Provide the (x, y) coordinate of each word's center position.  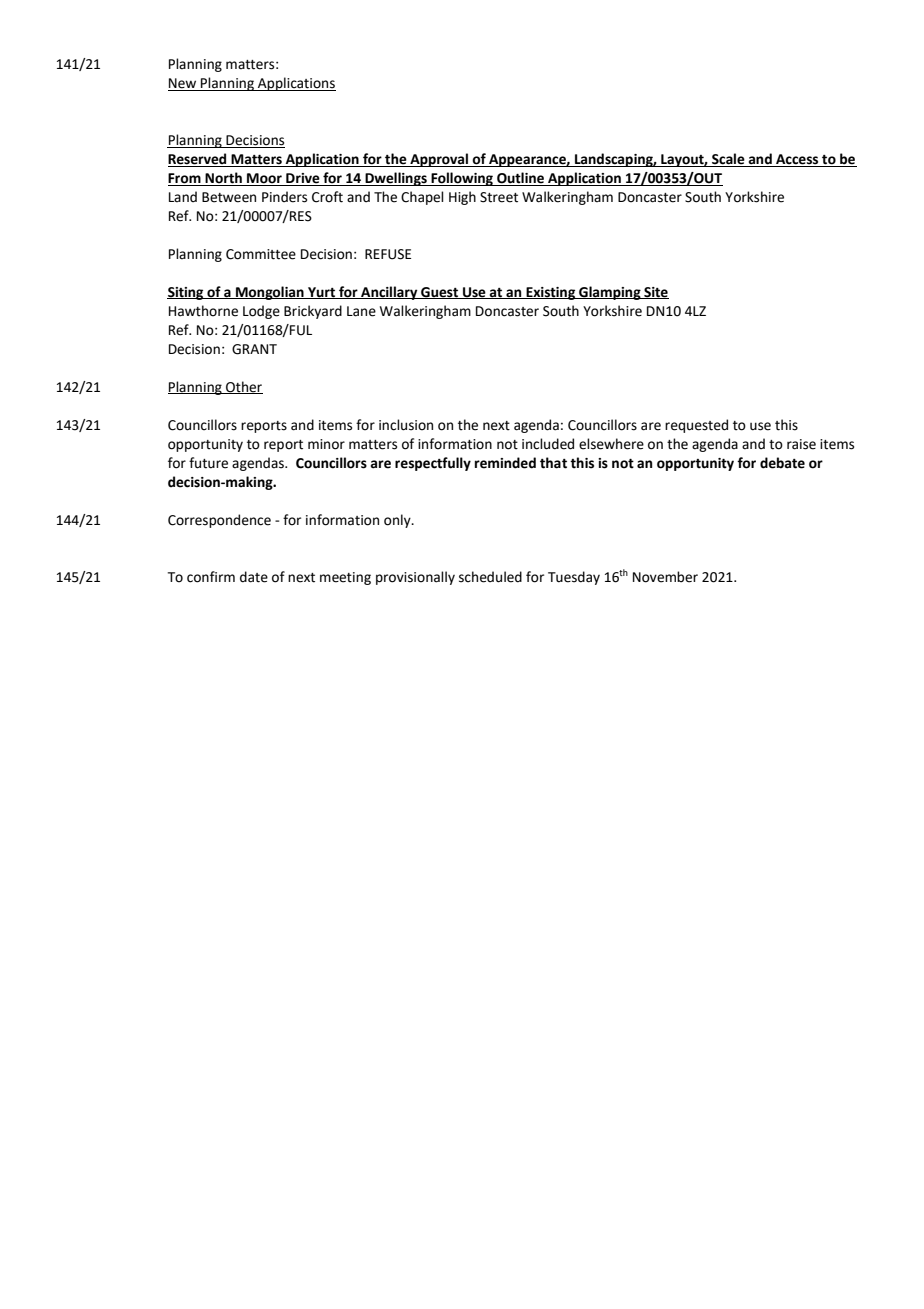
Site (655, 293)
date (254, 577)
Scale (728, 160)
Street (499, 197)
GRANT (254, 349)
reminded (505, 463)
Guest (440, 293)
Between (229, 197)
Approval (439, 160)
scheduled (490, 577)
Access (797, 160)
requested (696, 426)
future (208, 463)
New (183, 84)
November (665, 577)
